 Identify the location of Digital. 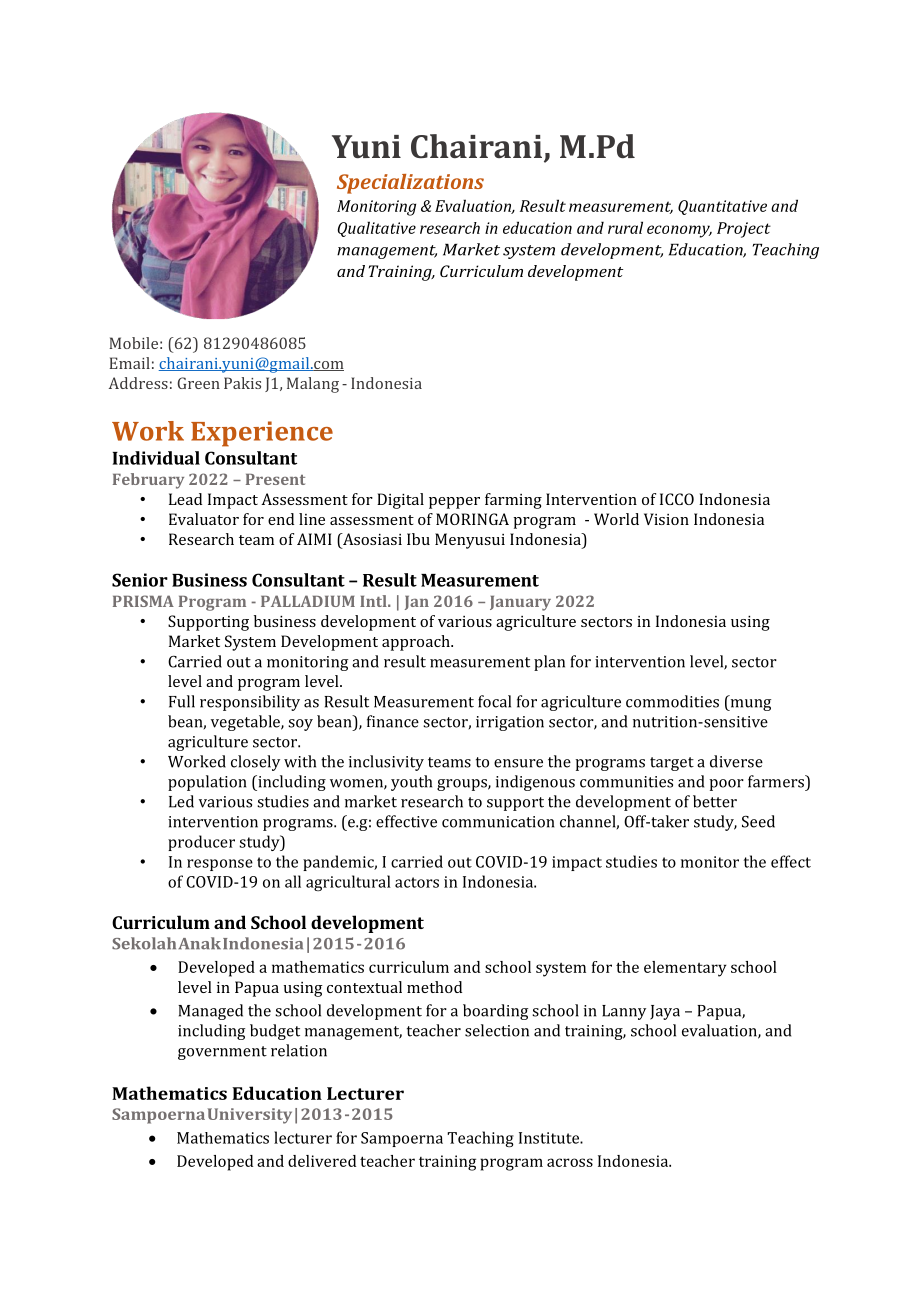
(400, 501).
